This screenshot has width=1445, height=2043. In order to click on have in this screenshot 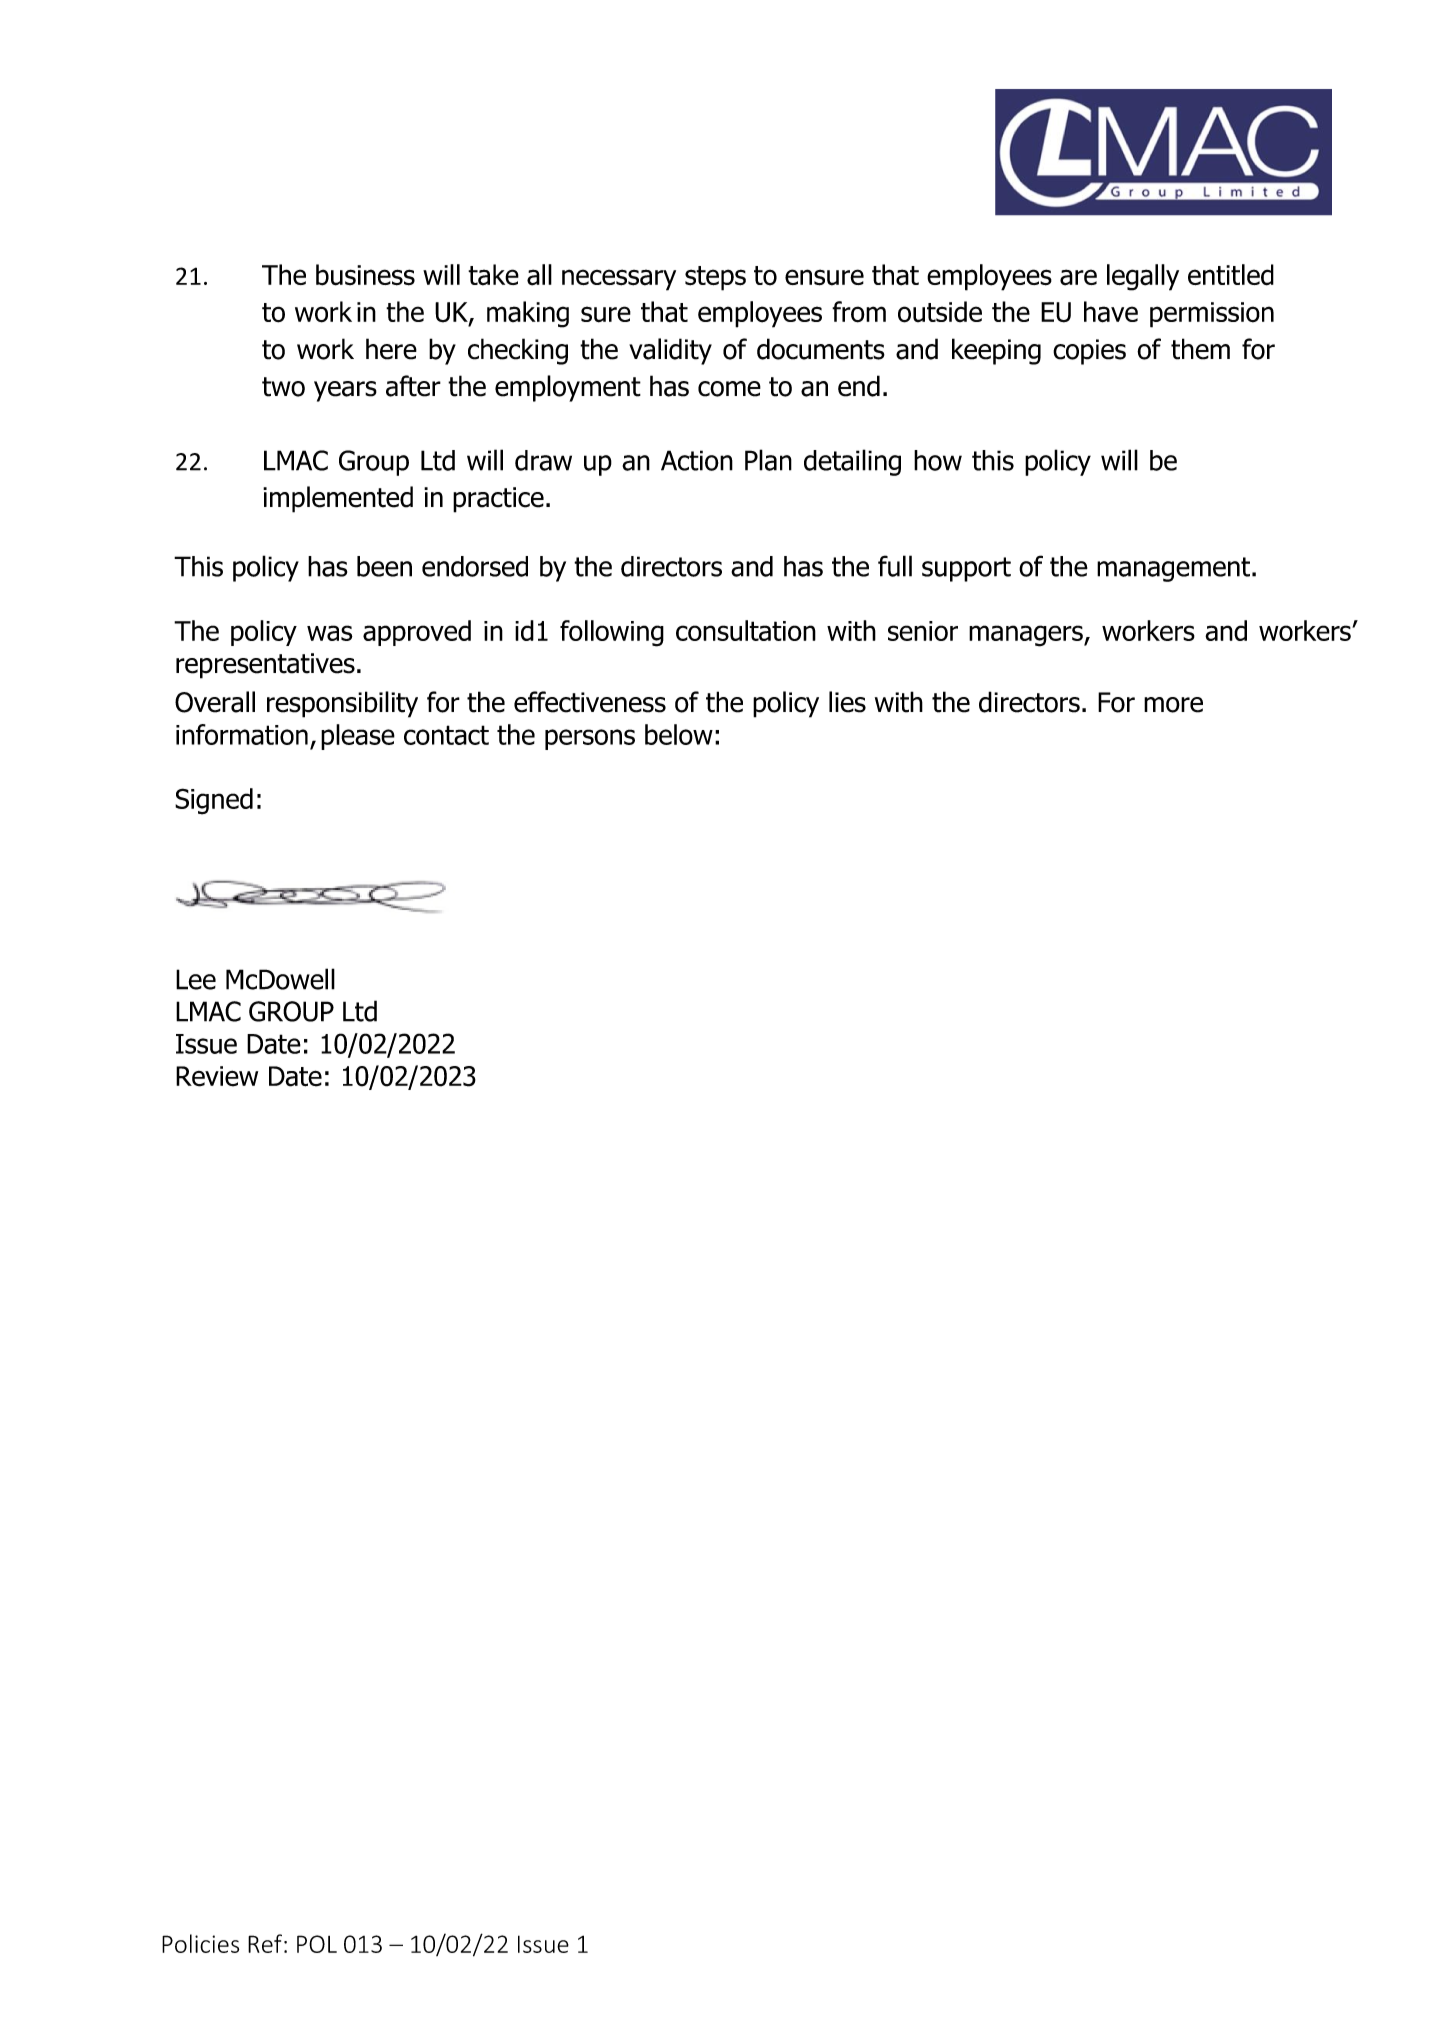, I will do `click(1111, 312)`.
